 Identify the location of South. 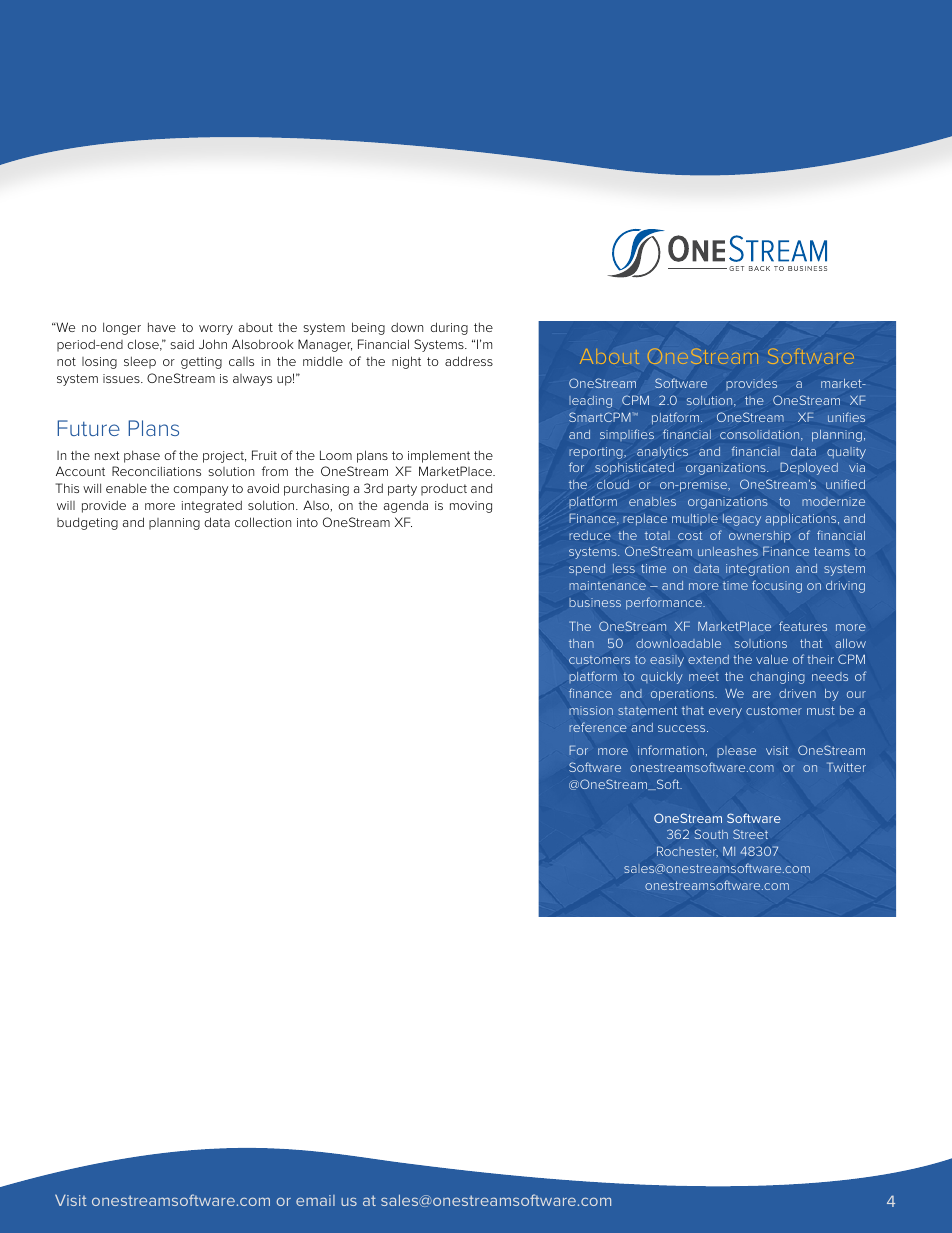
(711, 834).
